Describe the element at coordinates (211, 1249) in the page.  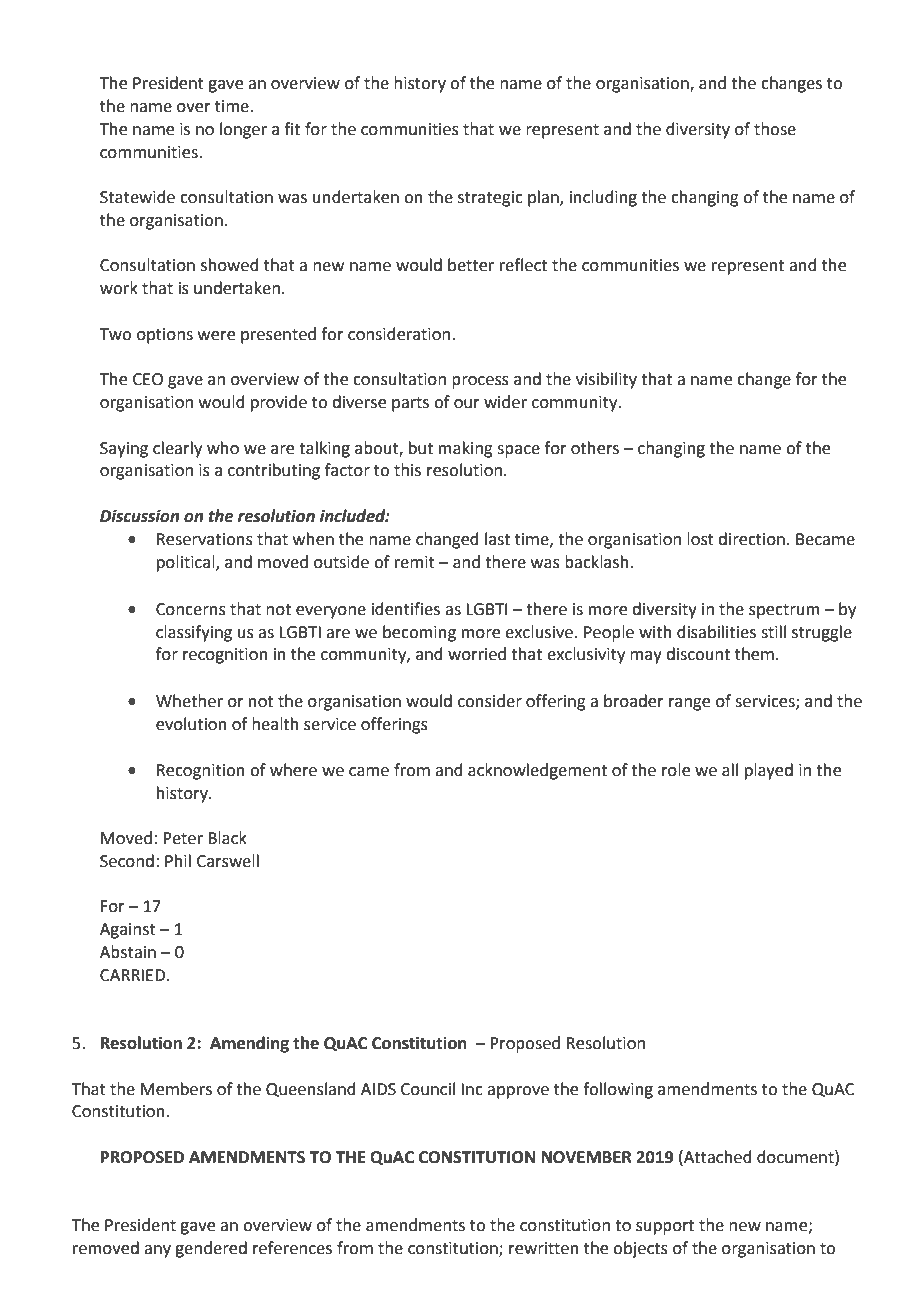
I see `gendered` at that location.
